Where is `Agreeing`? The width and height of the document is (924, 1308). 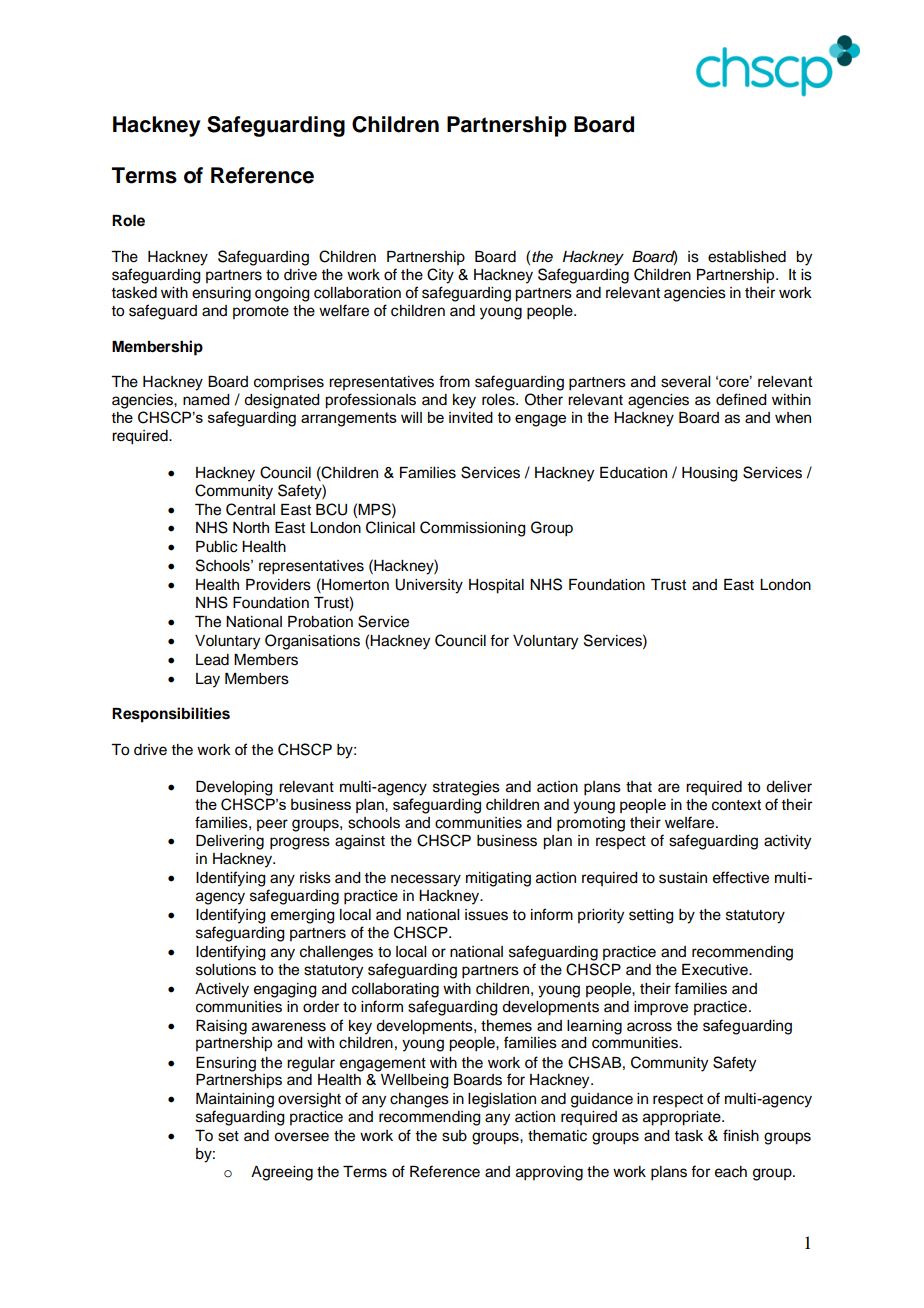
Agreeing is located at coordinates (282, 1173).
